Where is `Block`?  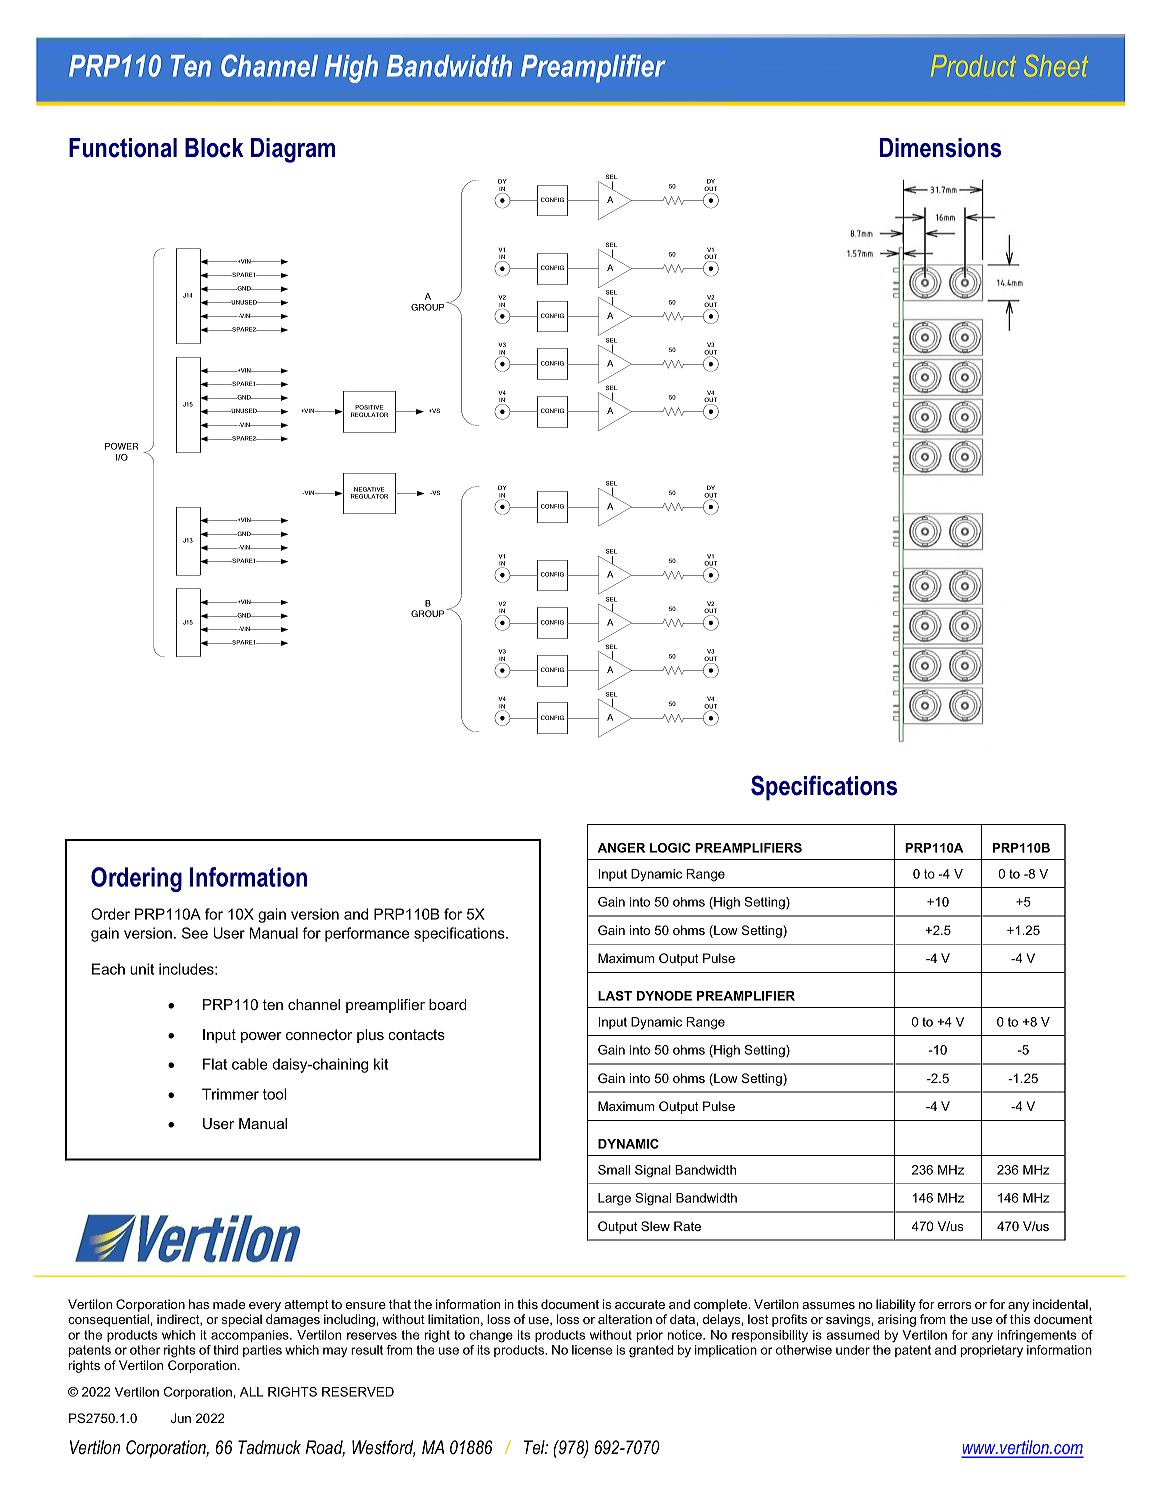
Block is located at coordinates (214, 148).
